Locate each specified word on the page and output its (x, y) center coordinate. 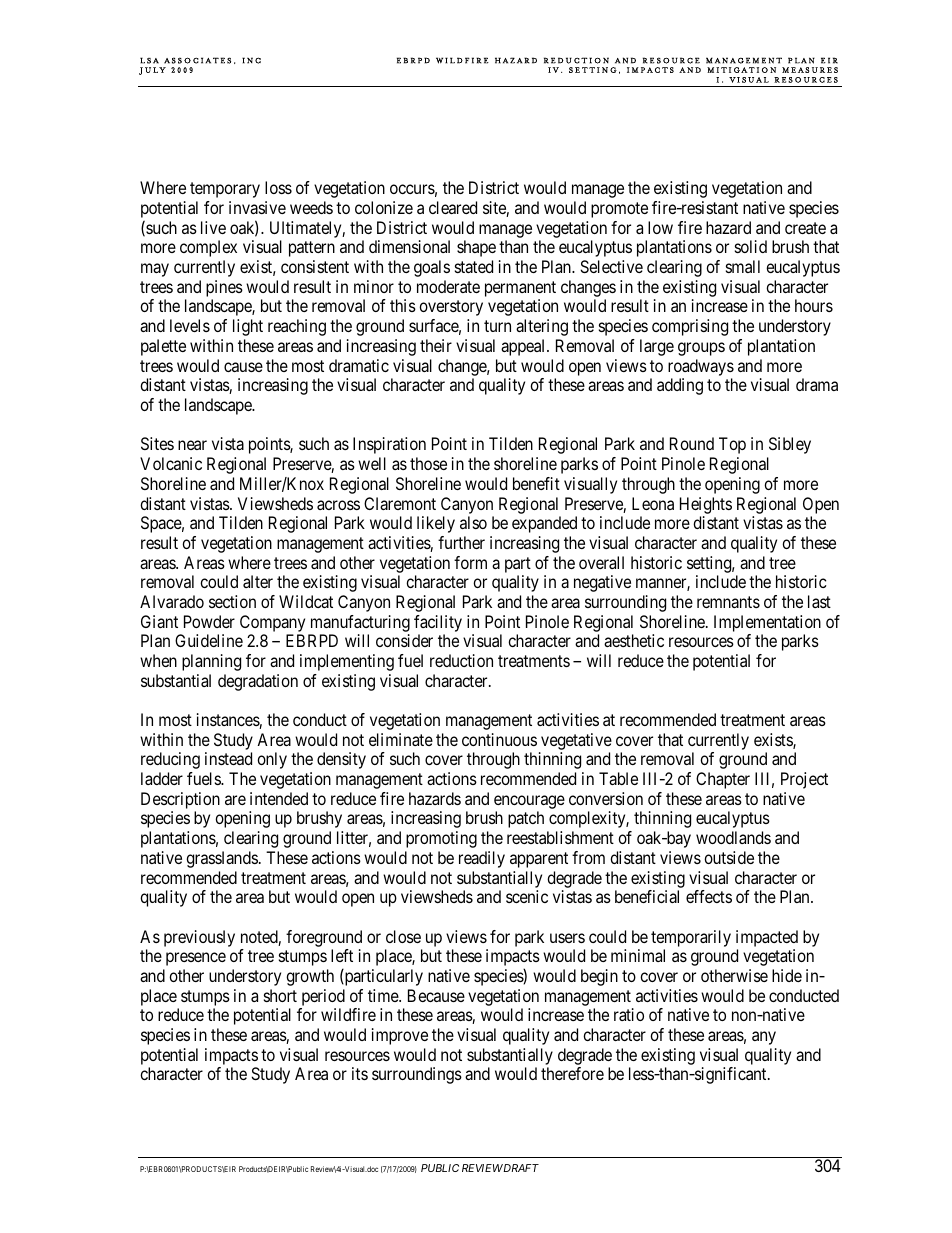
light (248, 327)
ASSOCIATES (197, 60)
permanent (520, 289)
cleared (453, 207)
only (272, 760)
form (470, 562)
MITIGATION (741, 70)
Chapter (723, 780)
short (280, 995)
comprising (690, 327)
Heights (706, 505)
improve (400, 1036)
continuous (499, 739)
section (232, 601)
